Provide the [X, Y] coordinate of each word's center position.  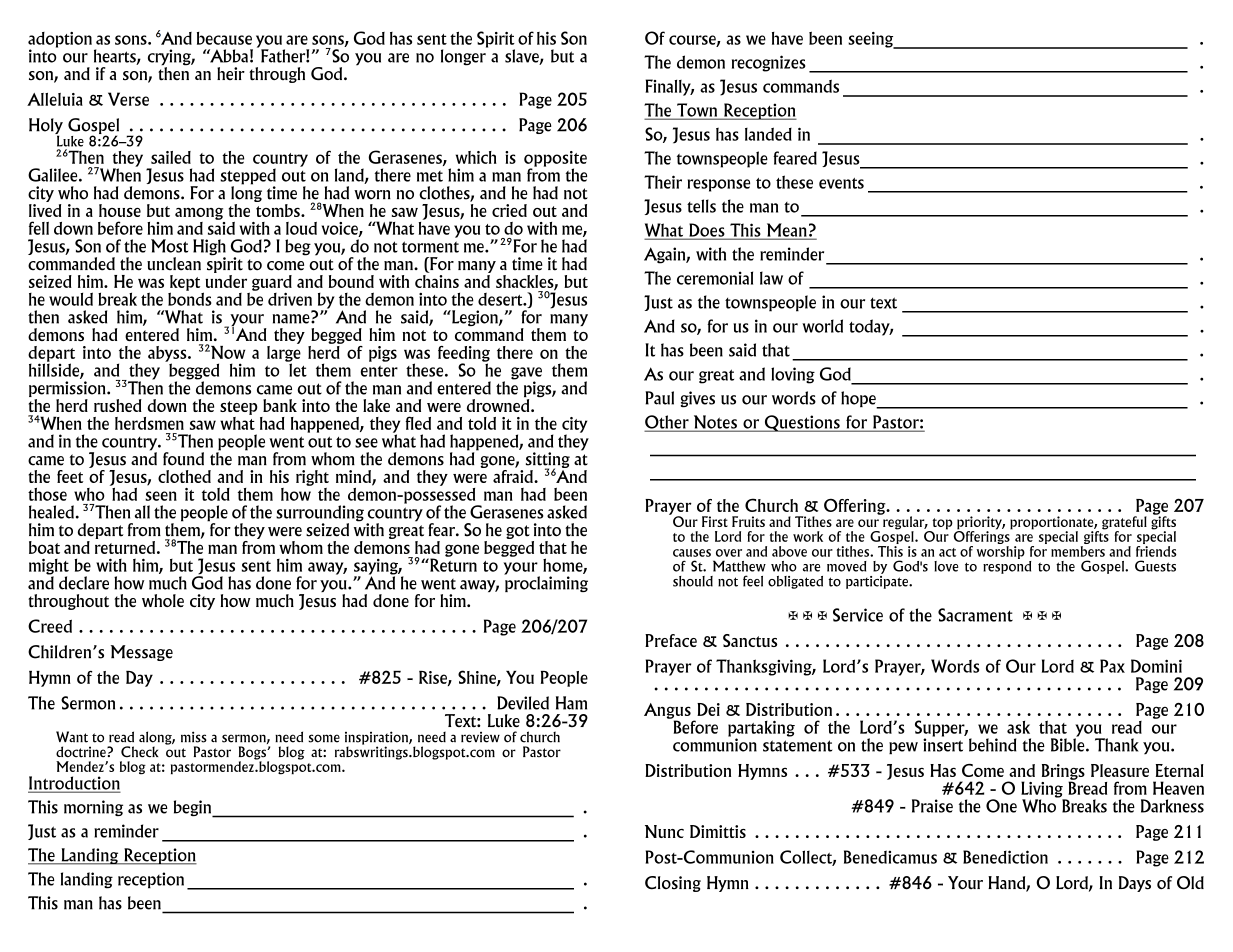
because [224, 38]
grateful [1124, 524]
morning [93, 808]
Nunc [664, 831]
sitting [548, 461]
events [841, 183]
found [183, 459]
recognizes [768, 63]
